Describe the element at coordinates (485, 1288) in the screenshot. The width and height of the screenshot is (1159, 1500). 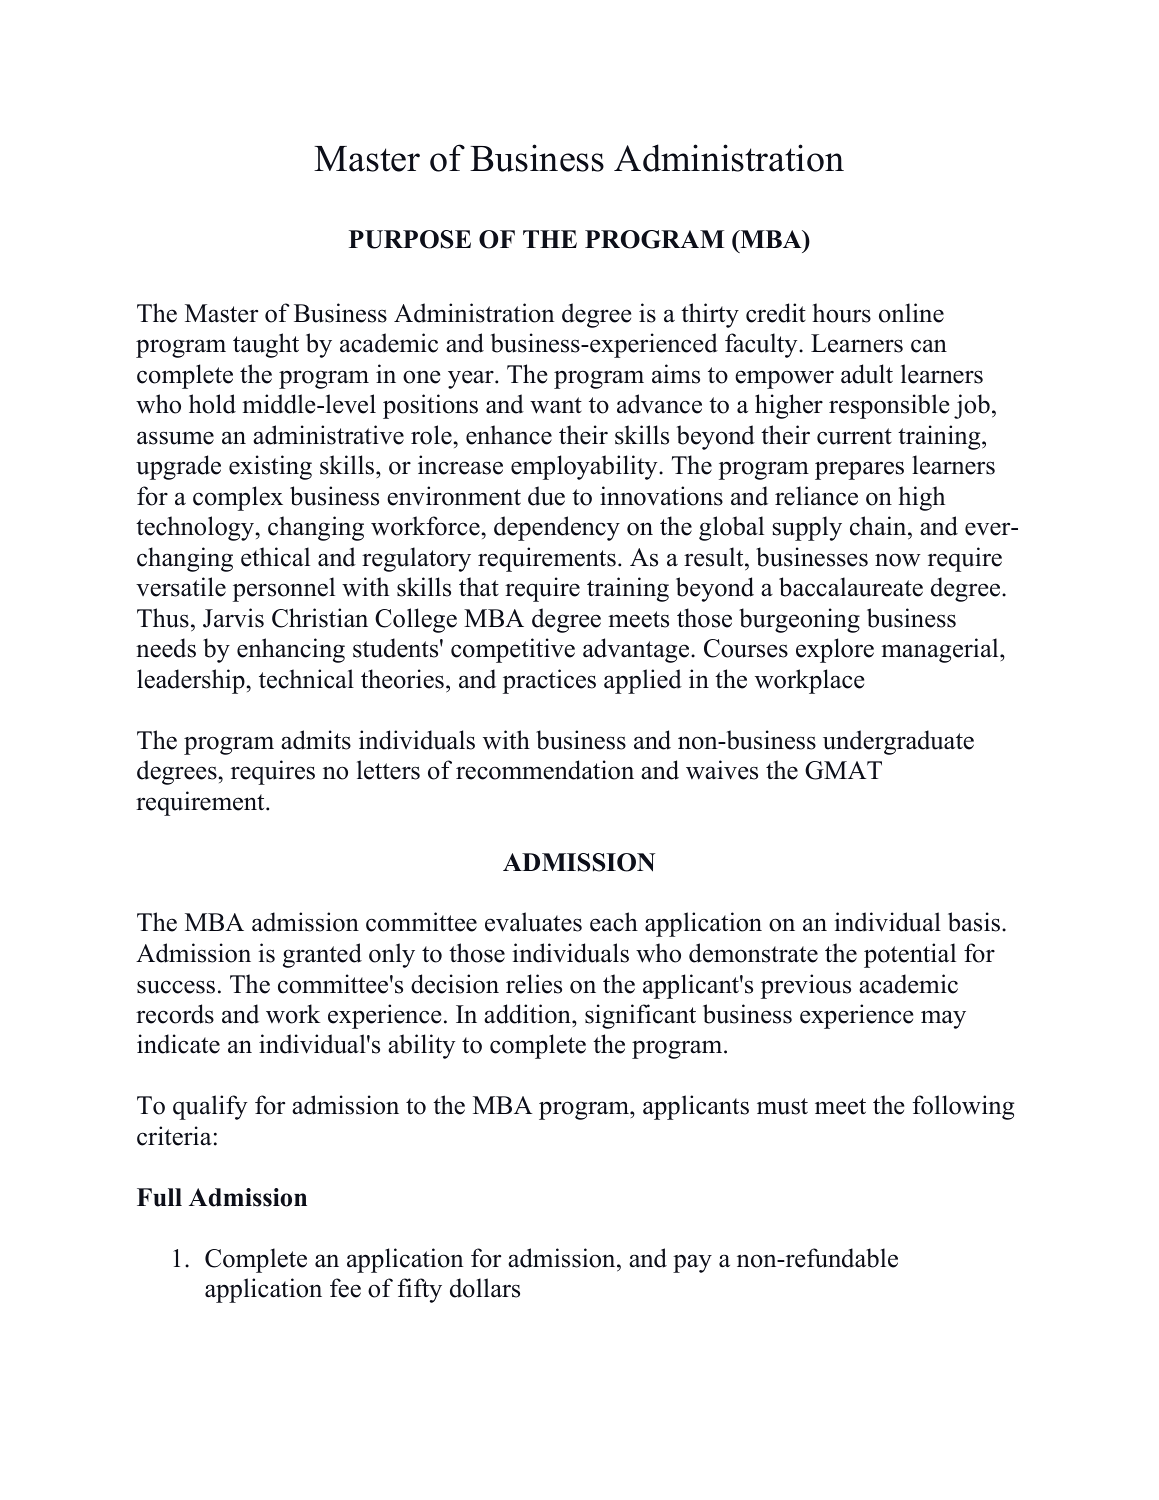
I see `dollars` at that location.
